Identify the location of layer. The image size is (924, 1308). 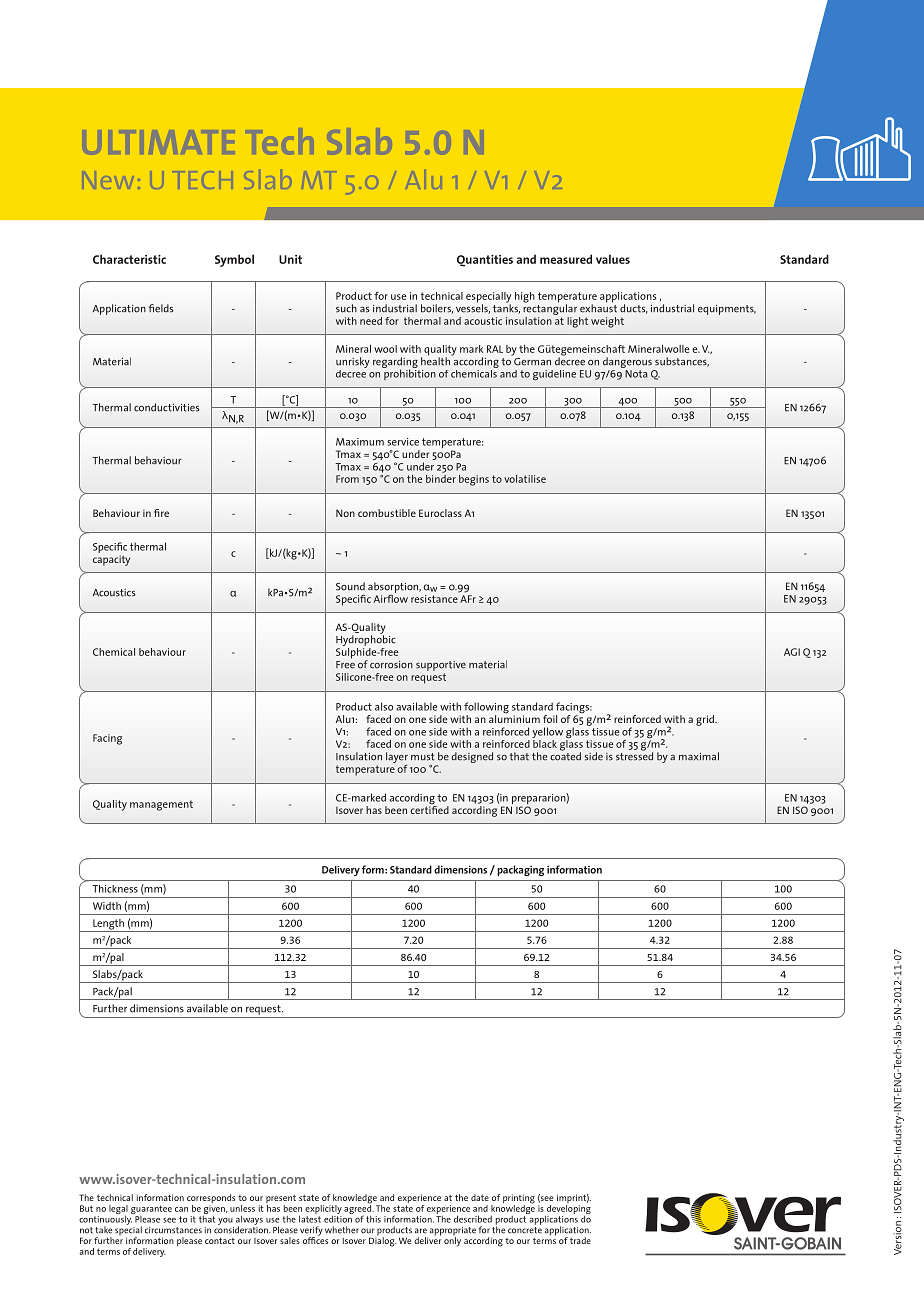
(397, 759).
